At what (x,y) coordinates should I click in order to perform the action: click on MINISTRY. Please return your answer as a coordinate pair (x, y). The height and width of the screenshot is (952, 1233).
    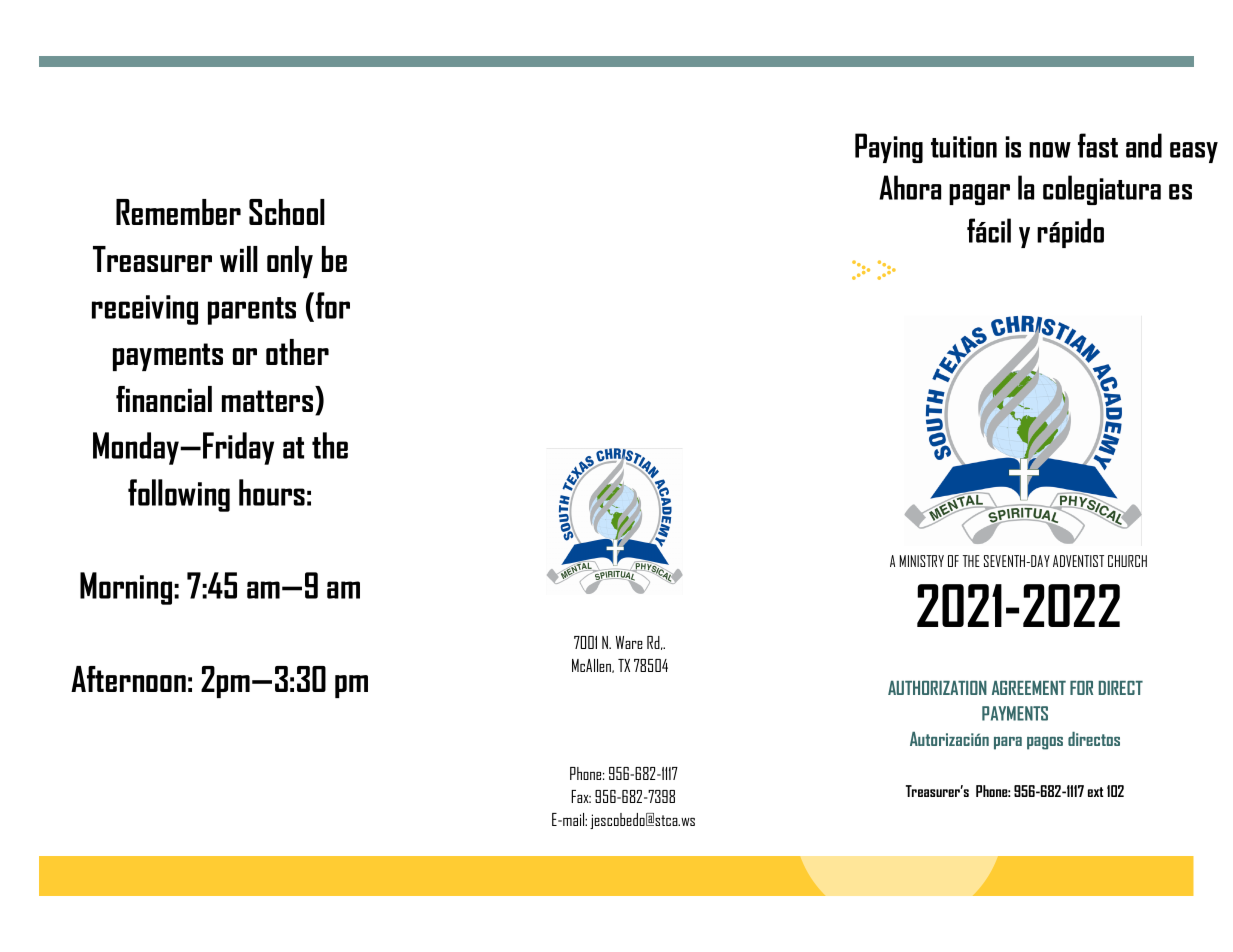
    Looking at the image, I should click on (922, 561).
